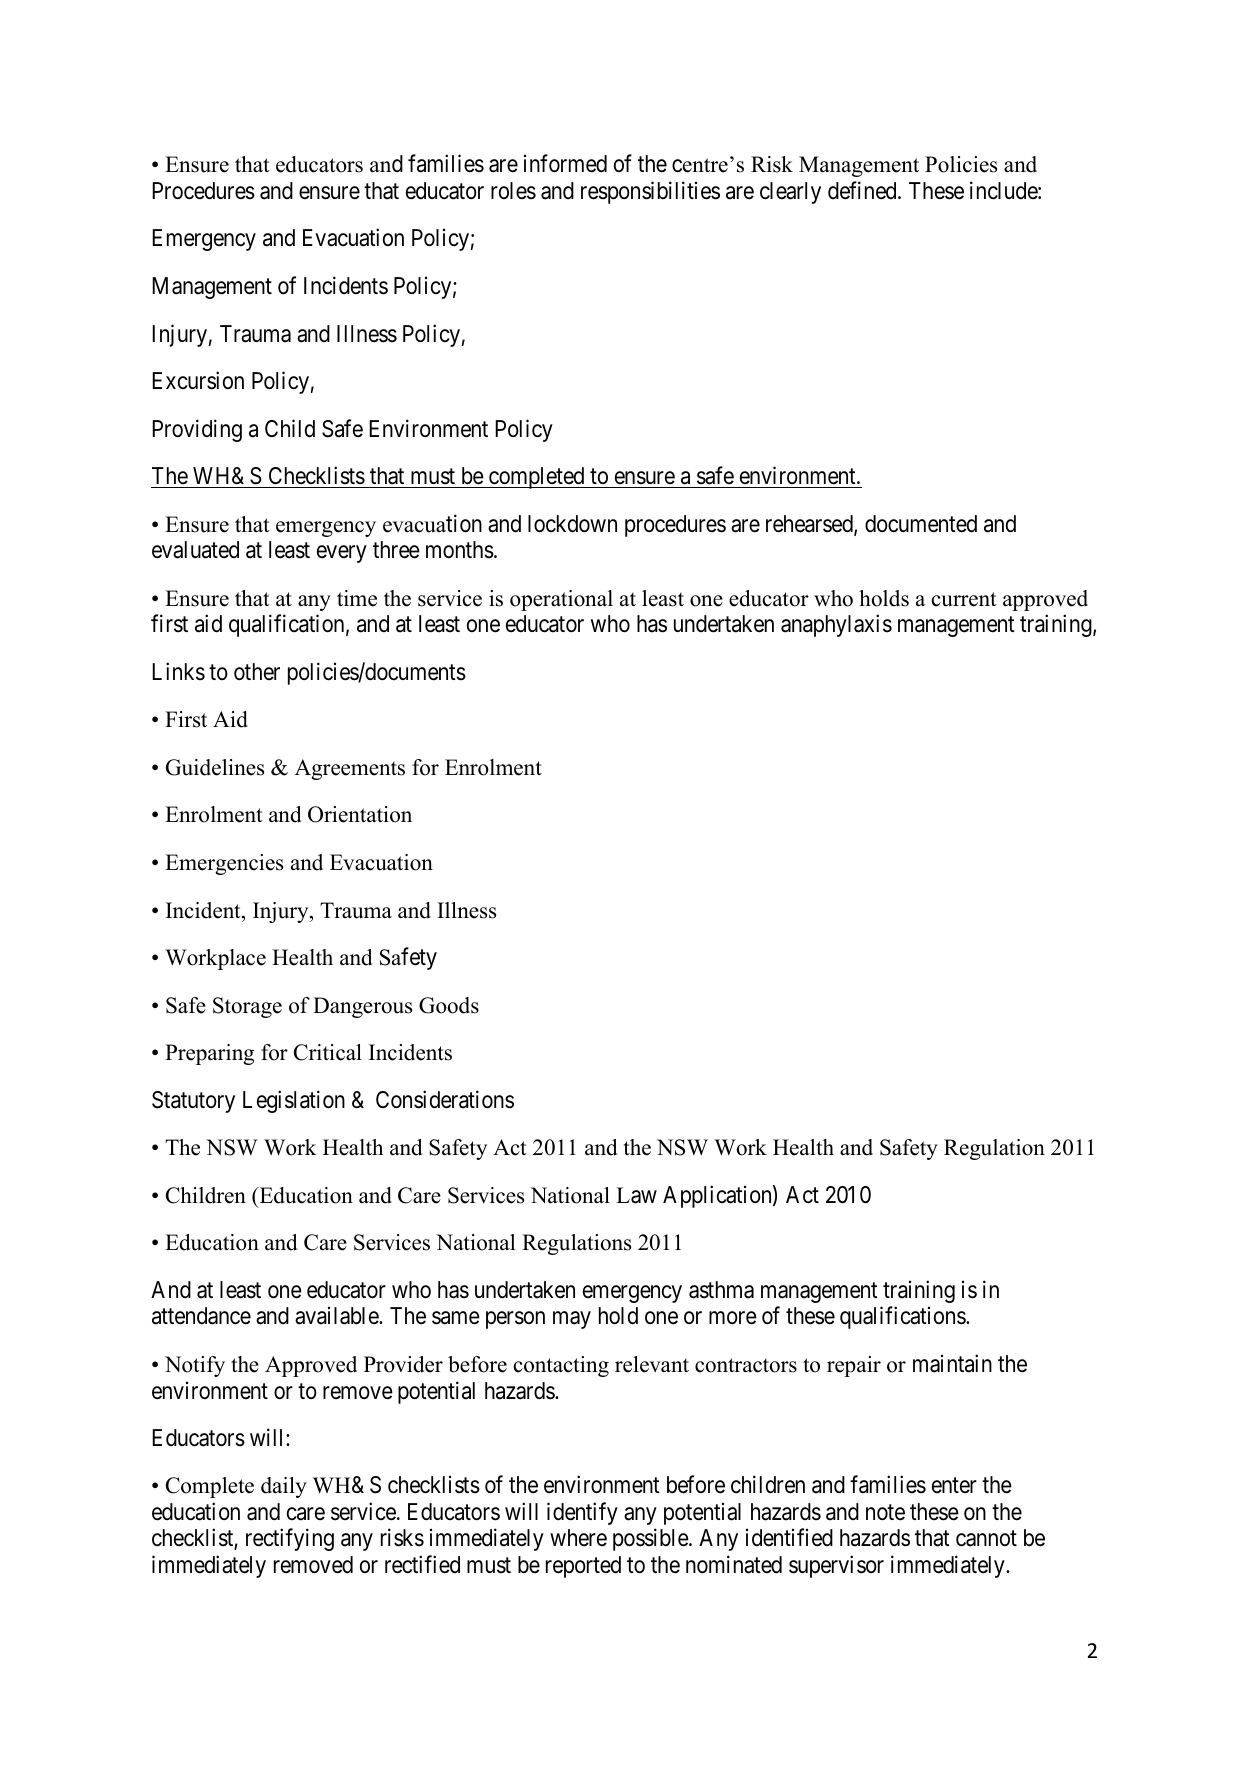 This page has height=1767, width=1249. What do you see at coordinates (721, 1290) in the page?
I see `asthma` at bounding box center [721, 1290].
